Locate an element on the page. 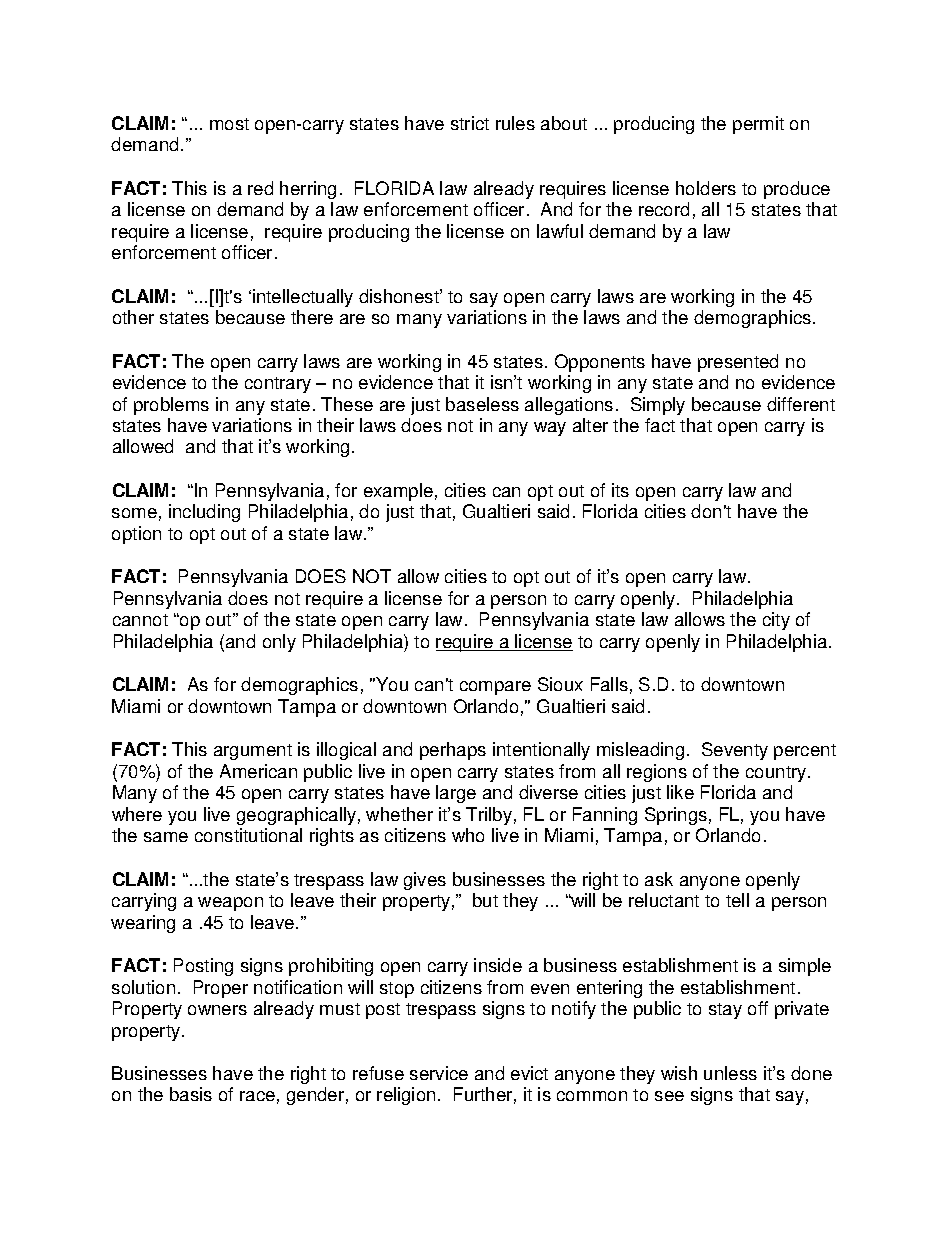 Image resolution: width=952 pixels, height=1233 pixels. basis is located at coordinates (191, 1094).
